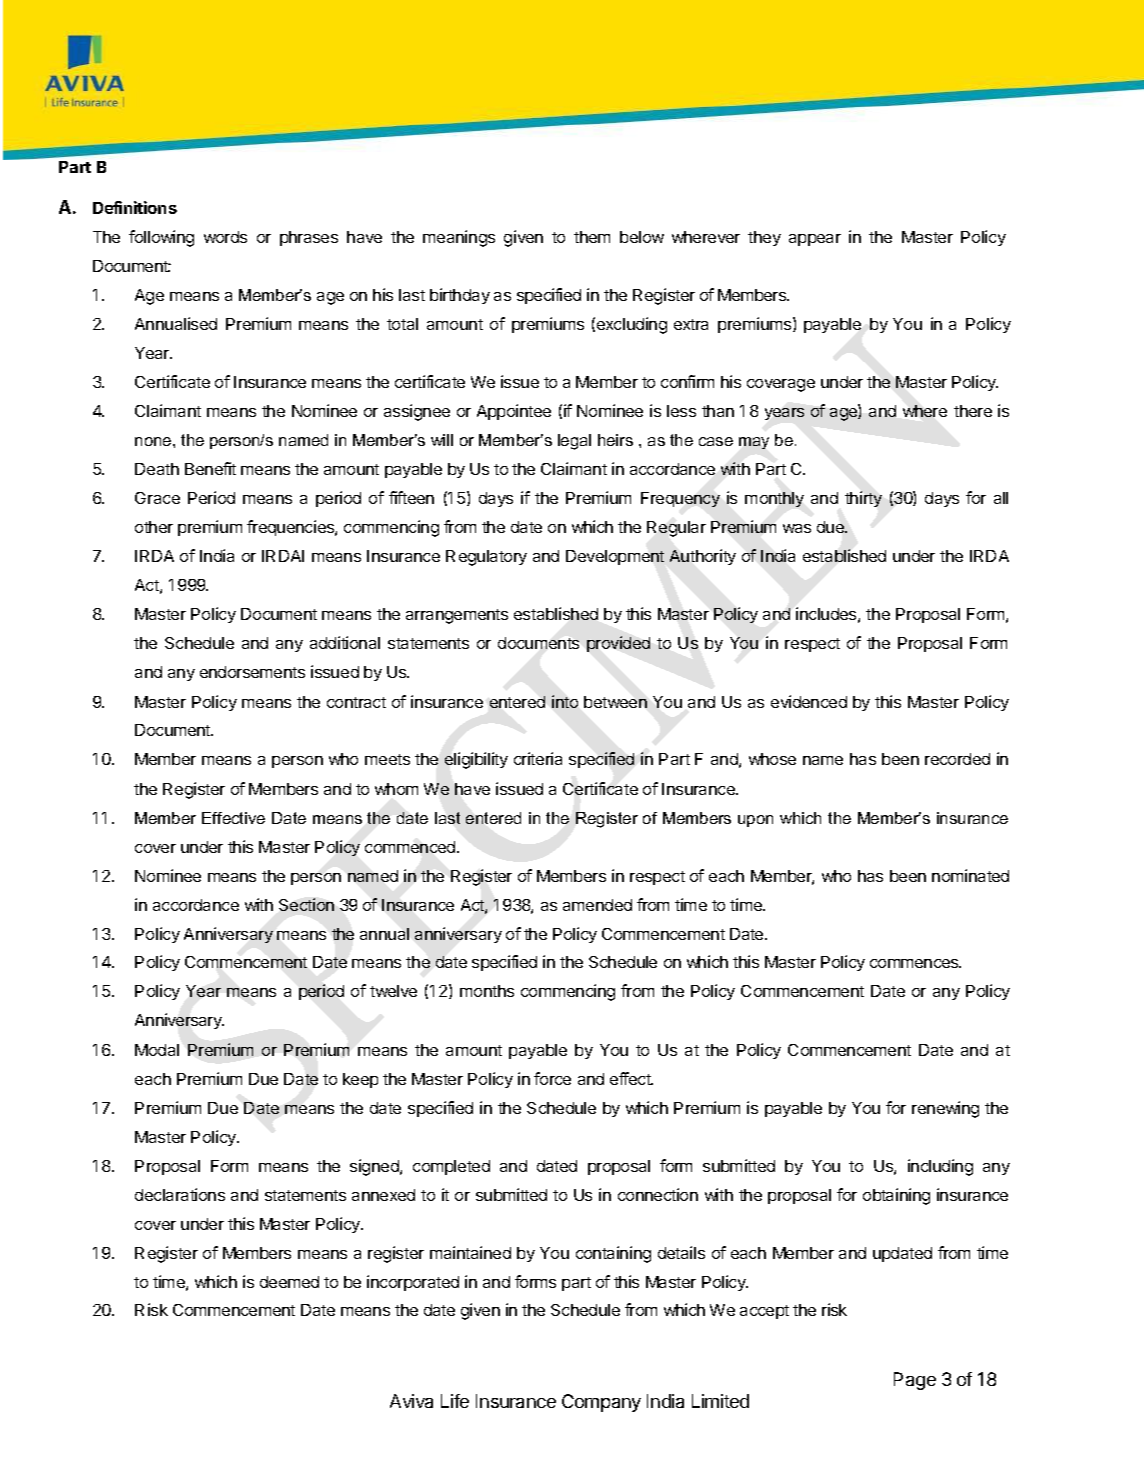  I want to click on recorded, so click(957, 759).
